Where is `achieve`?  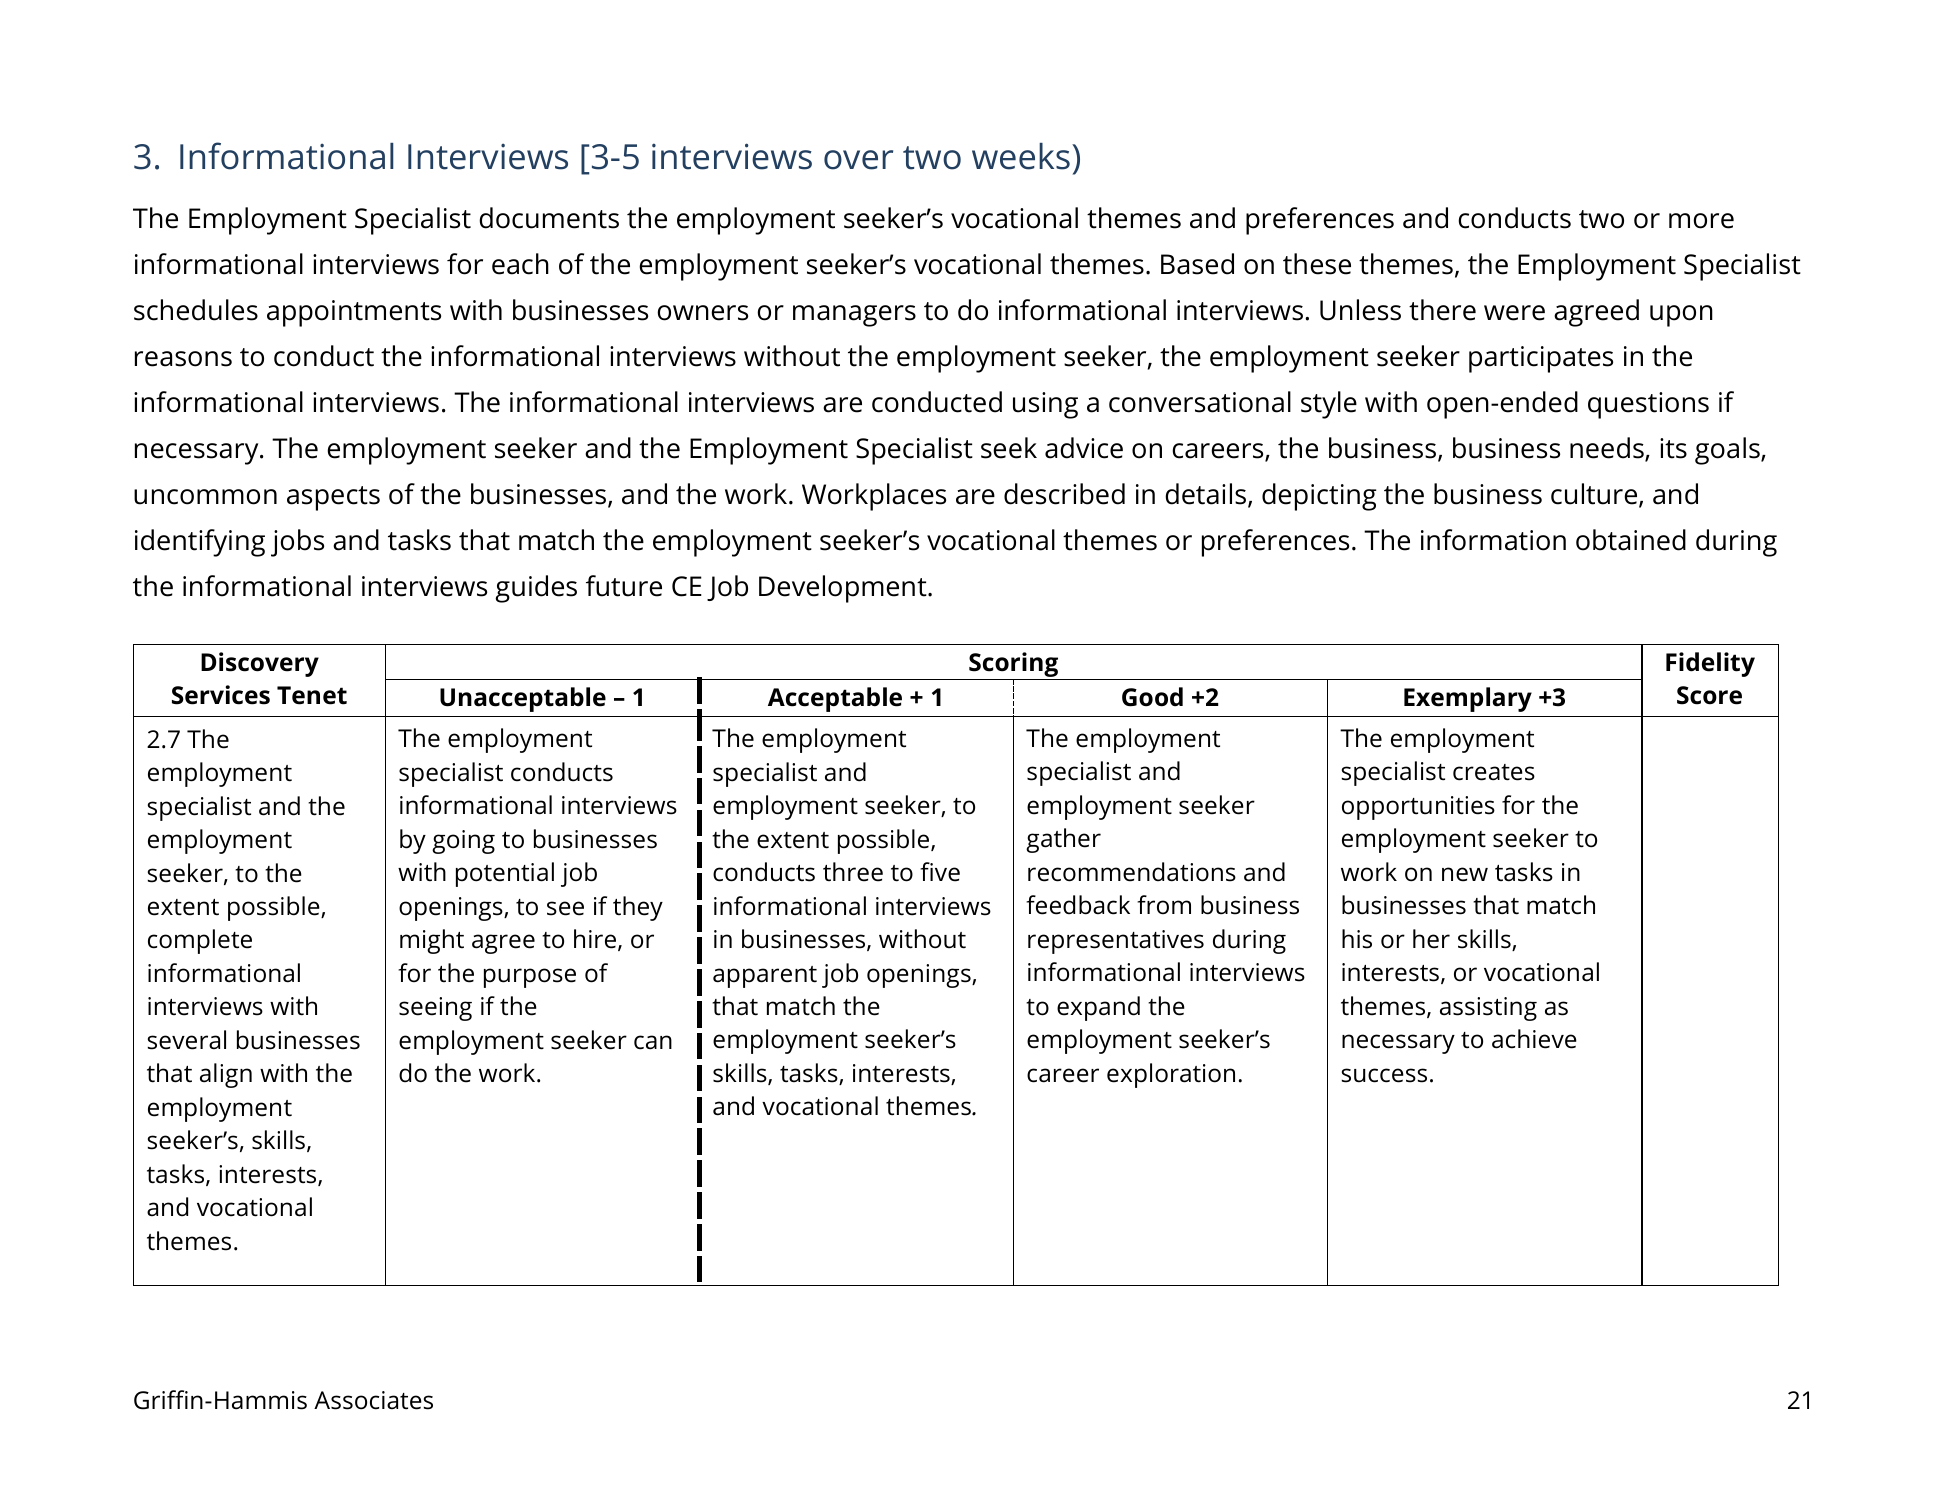 achieve is located at coordinates (1534, 1039).
